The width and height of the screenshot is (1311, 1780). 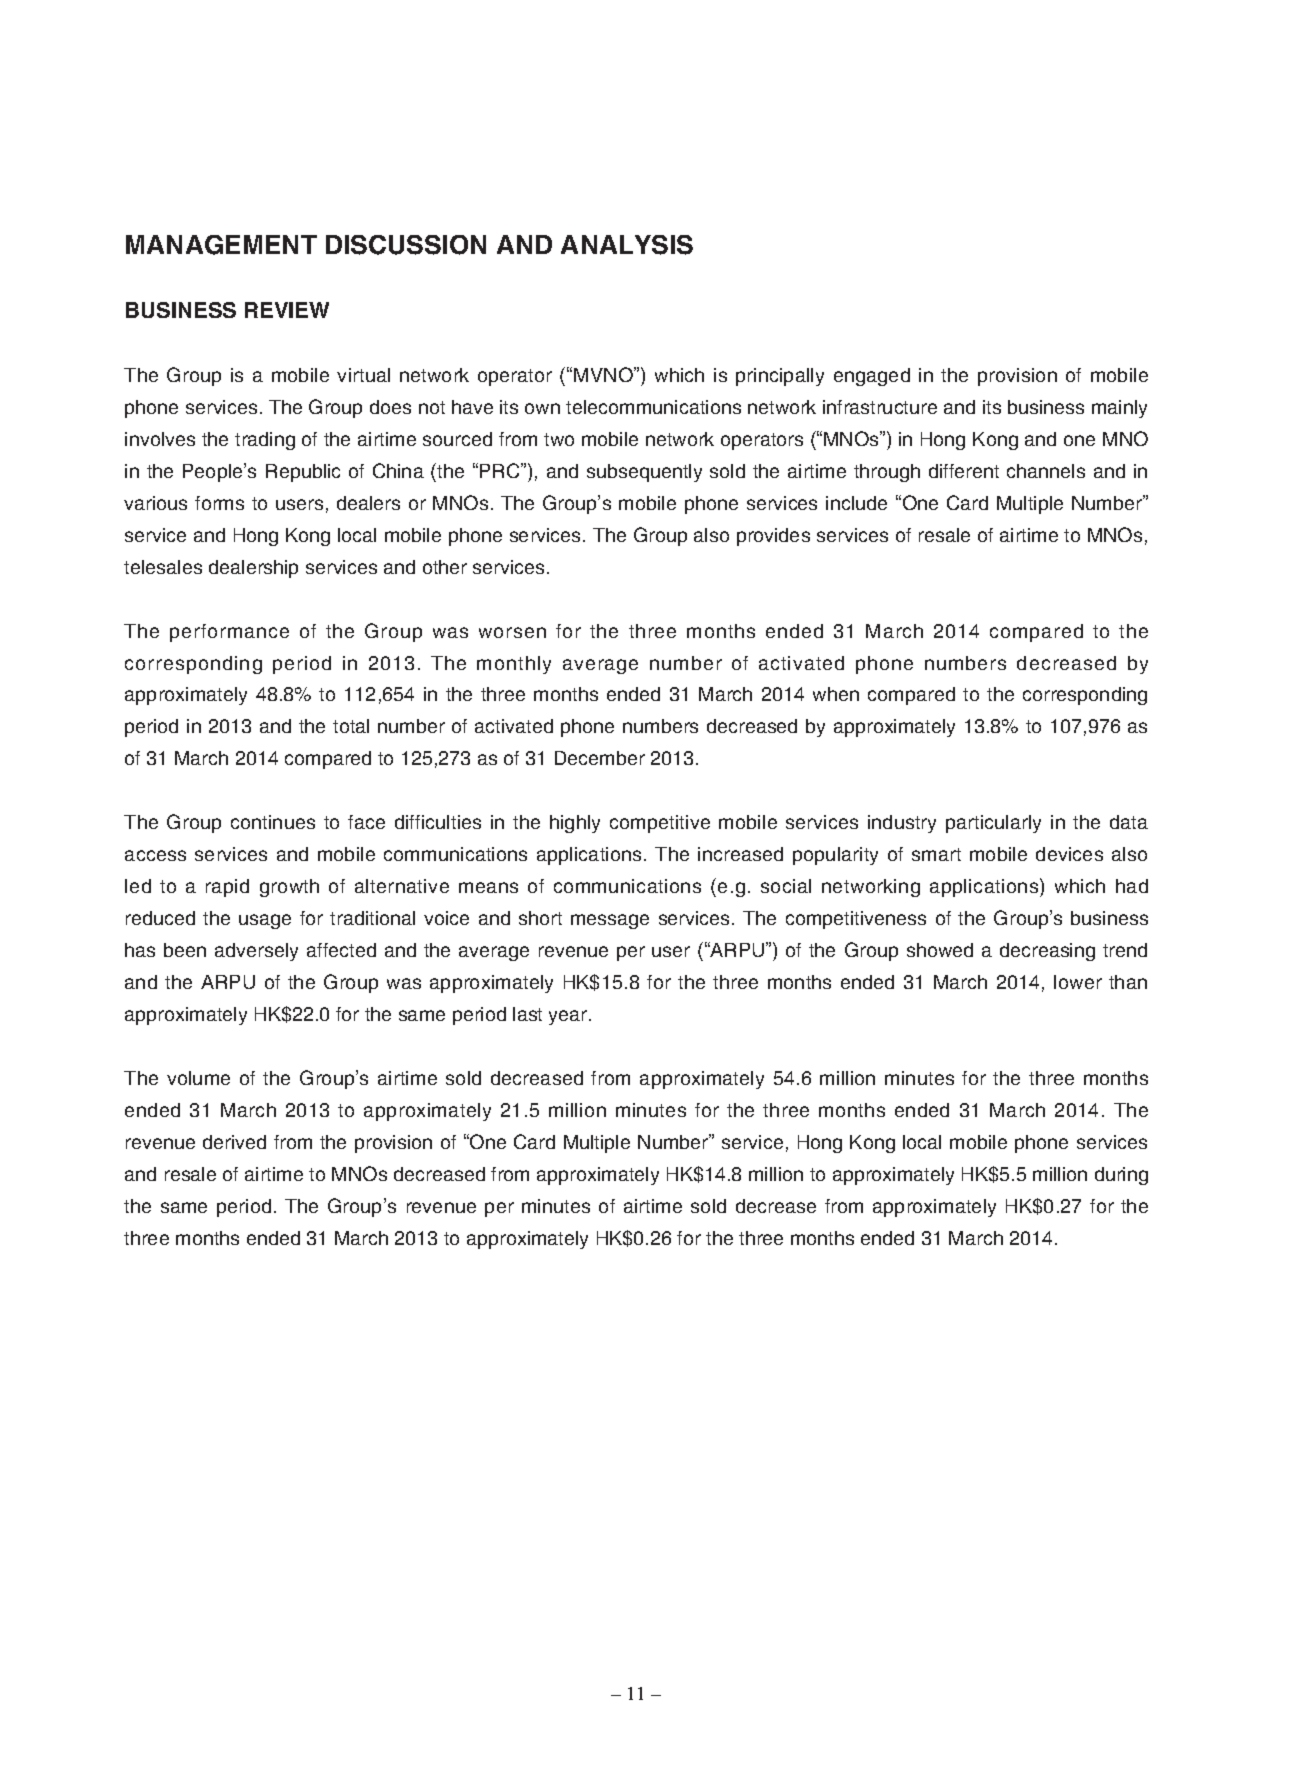 I want to click on engaged, so click(x=872, y=377).
